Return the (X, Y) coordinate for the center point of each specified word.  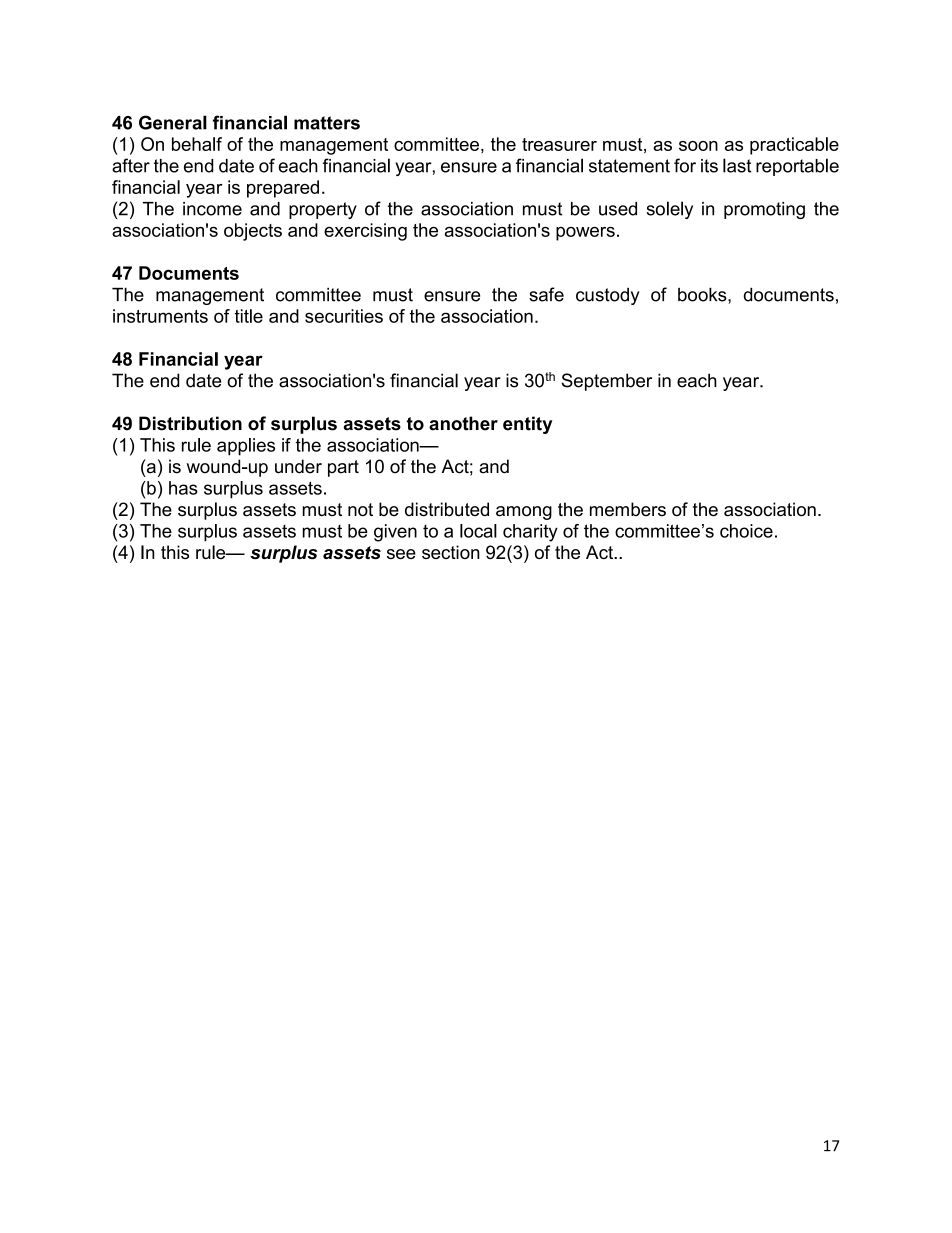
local (478, 531)
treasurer (559, 144)
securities (344, 316)
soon (698, 146)
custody (607, 296)
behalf (197, 144)
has (183, 488)
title (248, 316)
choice (746, 531)
